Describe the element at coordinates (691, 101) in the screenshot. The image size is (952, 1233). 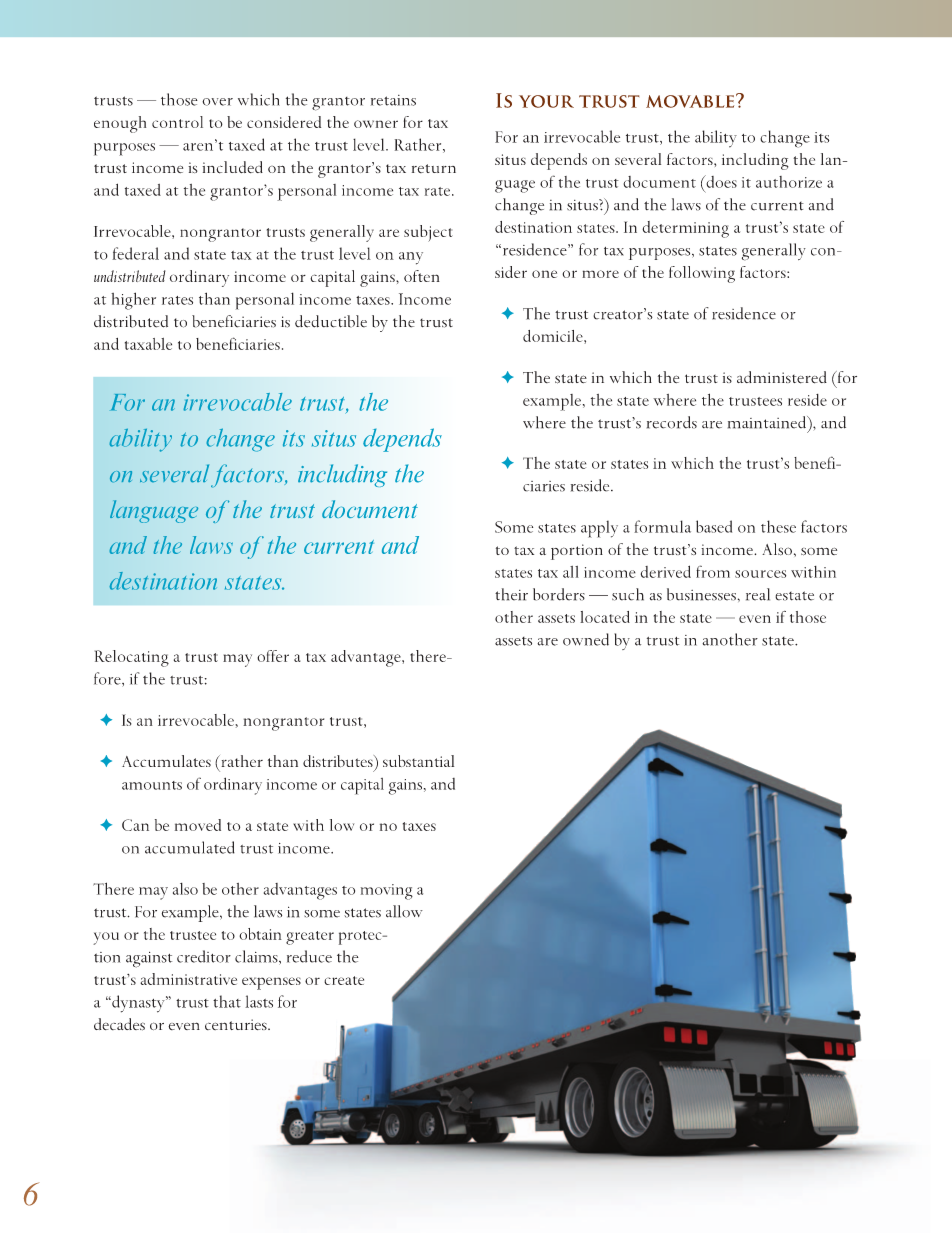
I see `movable` at that location.
